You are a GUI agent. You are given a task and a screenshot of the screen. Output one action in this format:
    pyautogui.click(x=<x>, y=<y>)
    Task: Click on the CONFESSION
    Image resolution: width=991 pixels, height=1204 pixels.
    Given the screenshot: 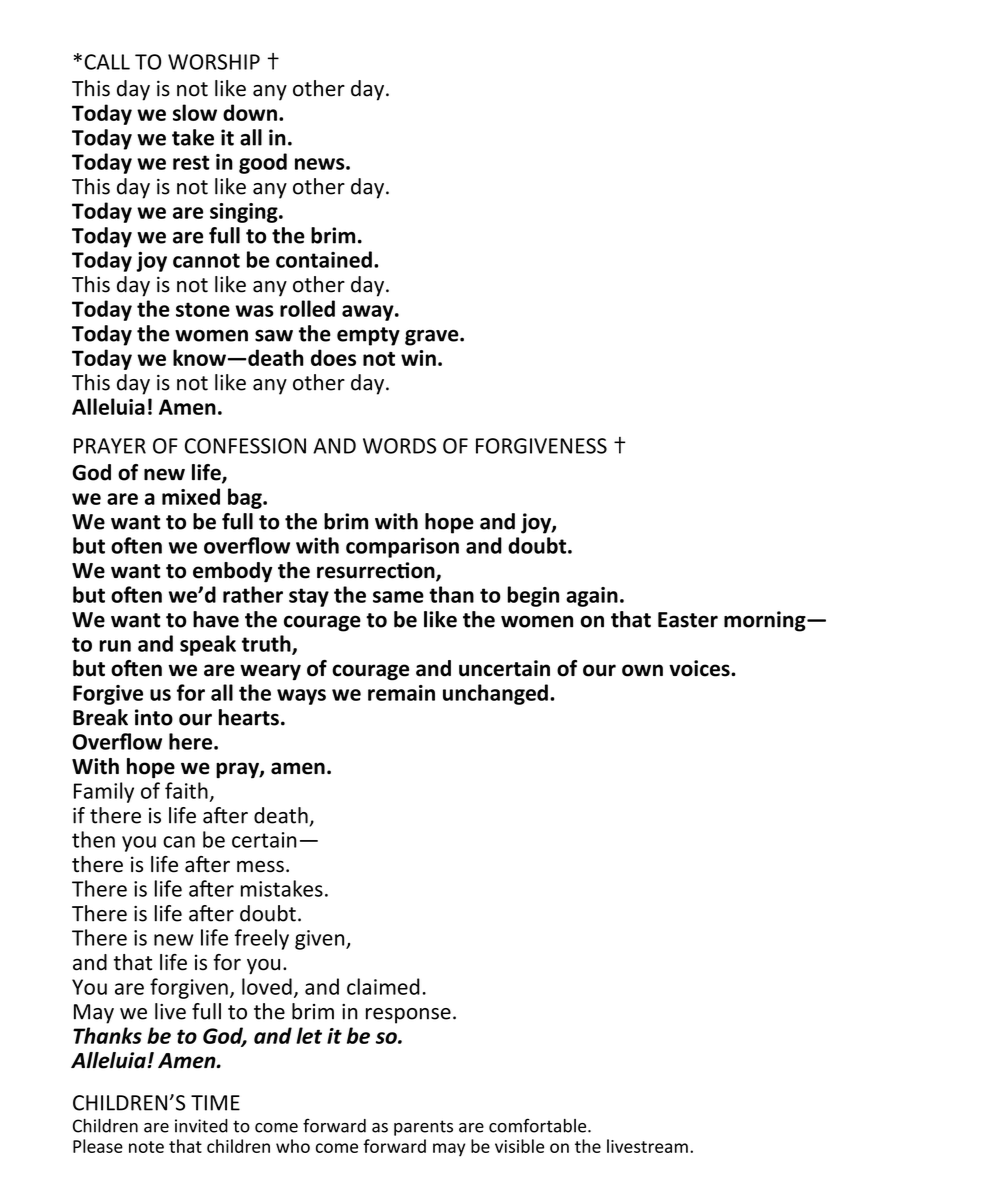 What is the action you would take?
    pyautogui.click(x=245, y=446)
